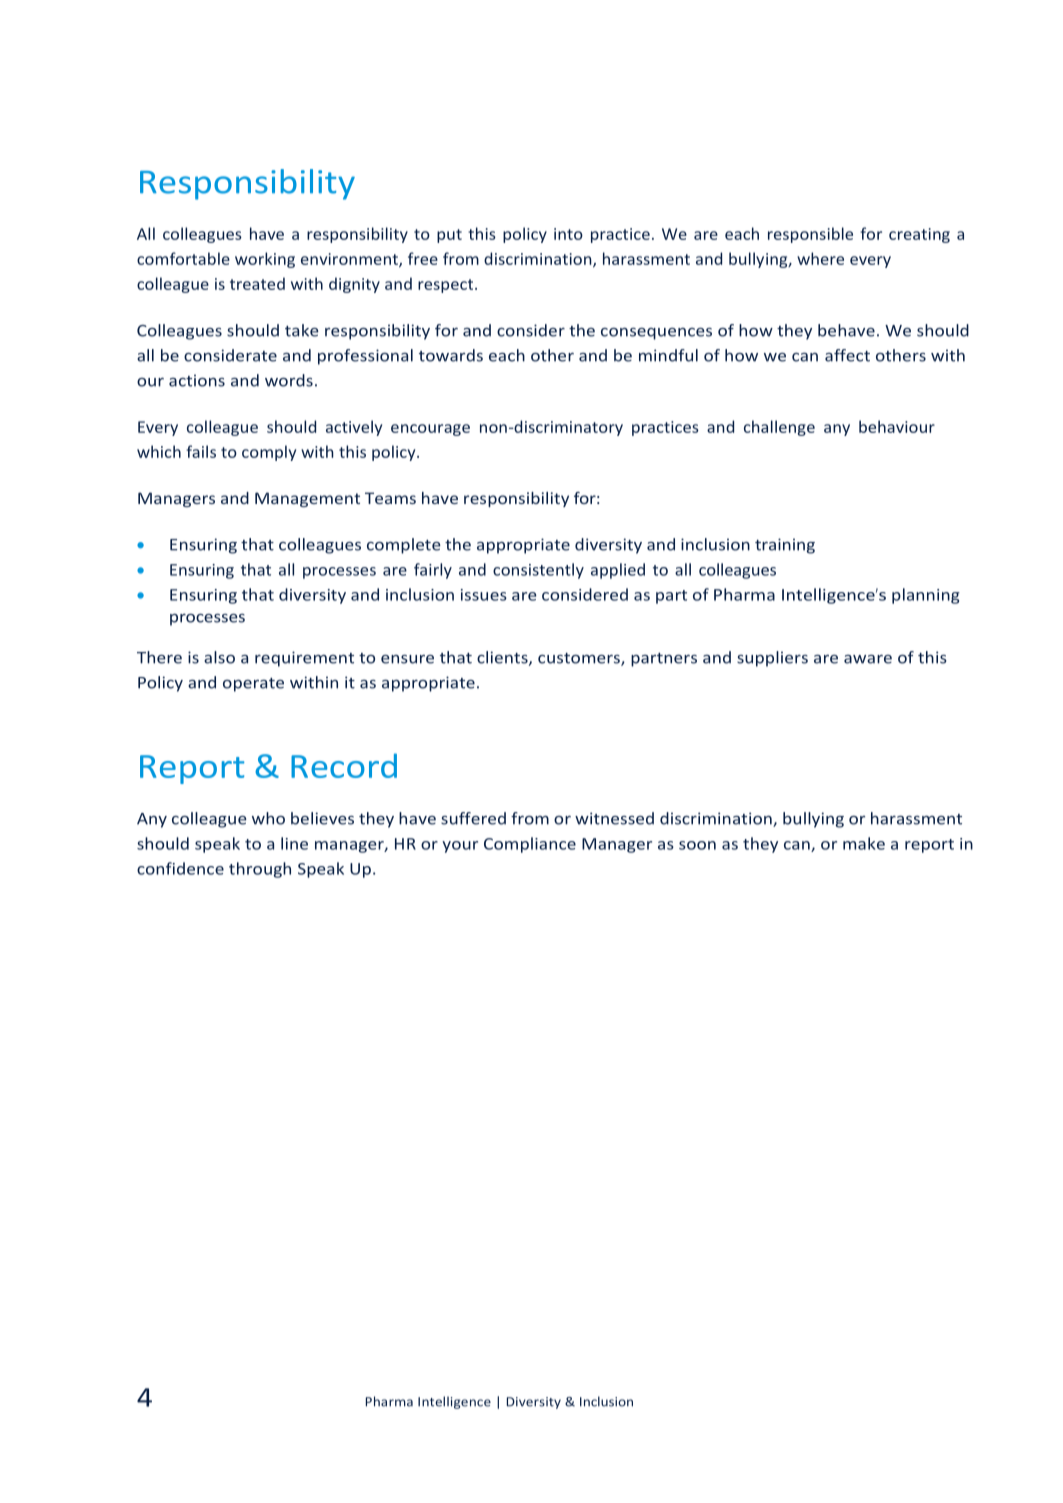 Image resolution: width=1063 pixels, height=1503 pixels. I want to click on Management, so click(307, 499).
